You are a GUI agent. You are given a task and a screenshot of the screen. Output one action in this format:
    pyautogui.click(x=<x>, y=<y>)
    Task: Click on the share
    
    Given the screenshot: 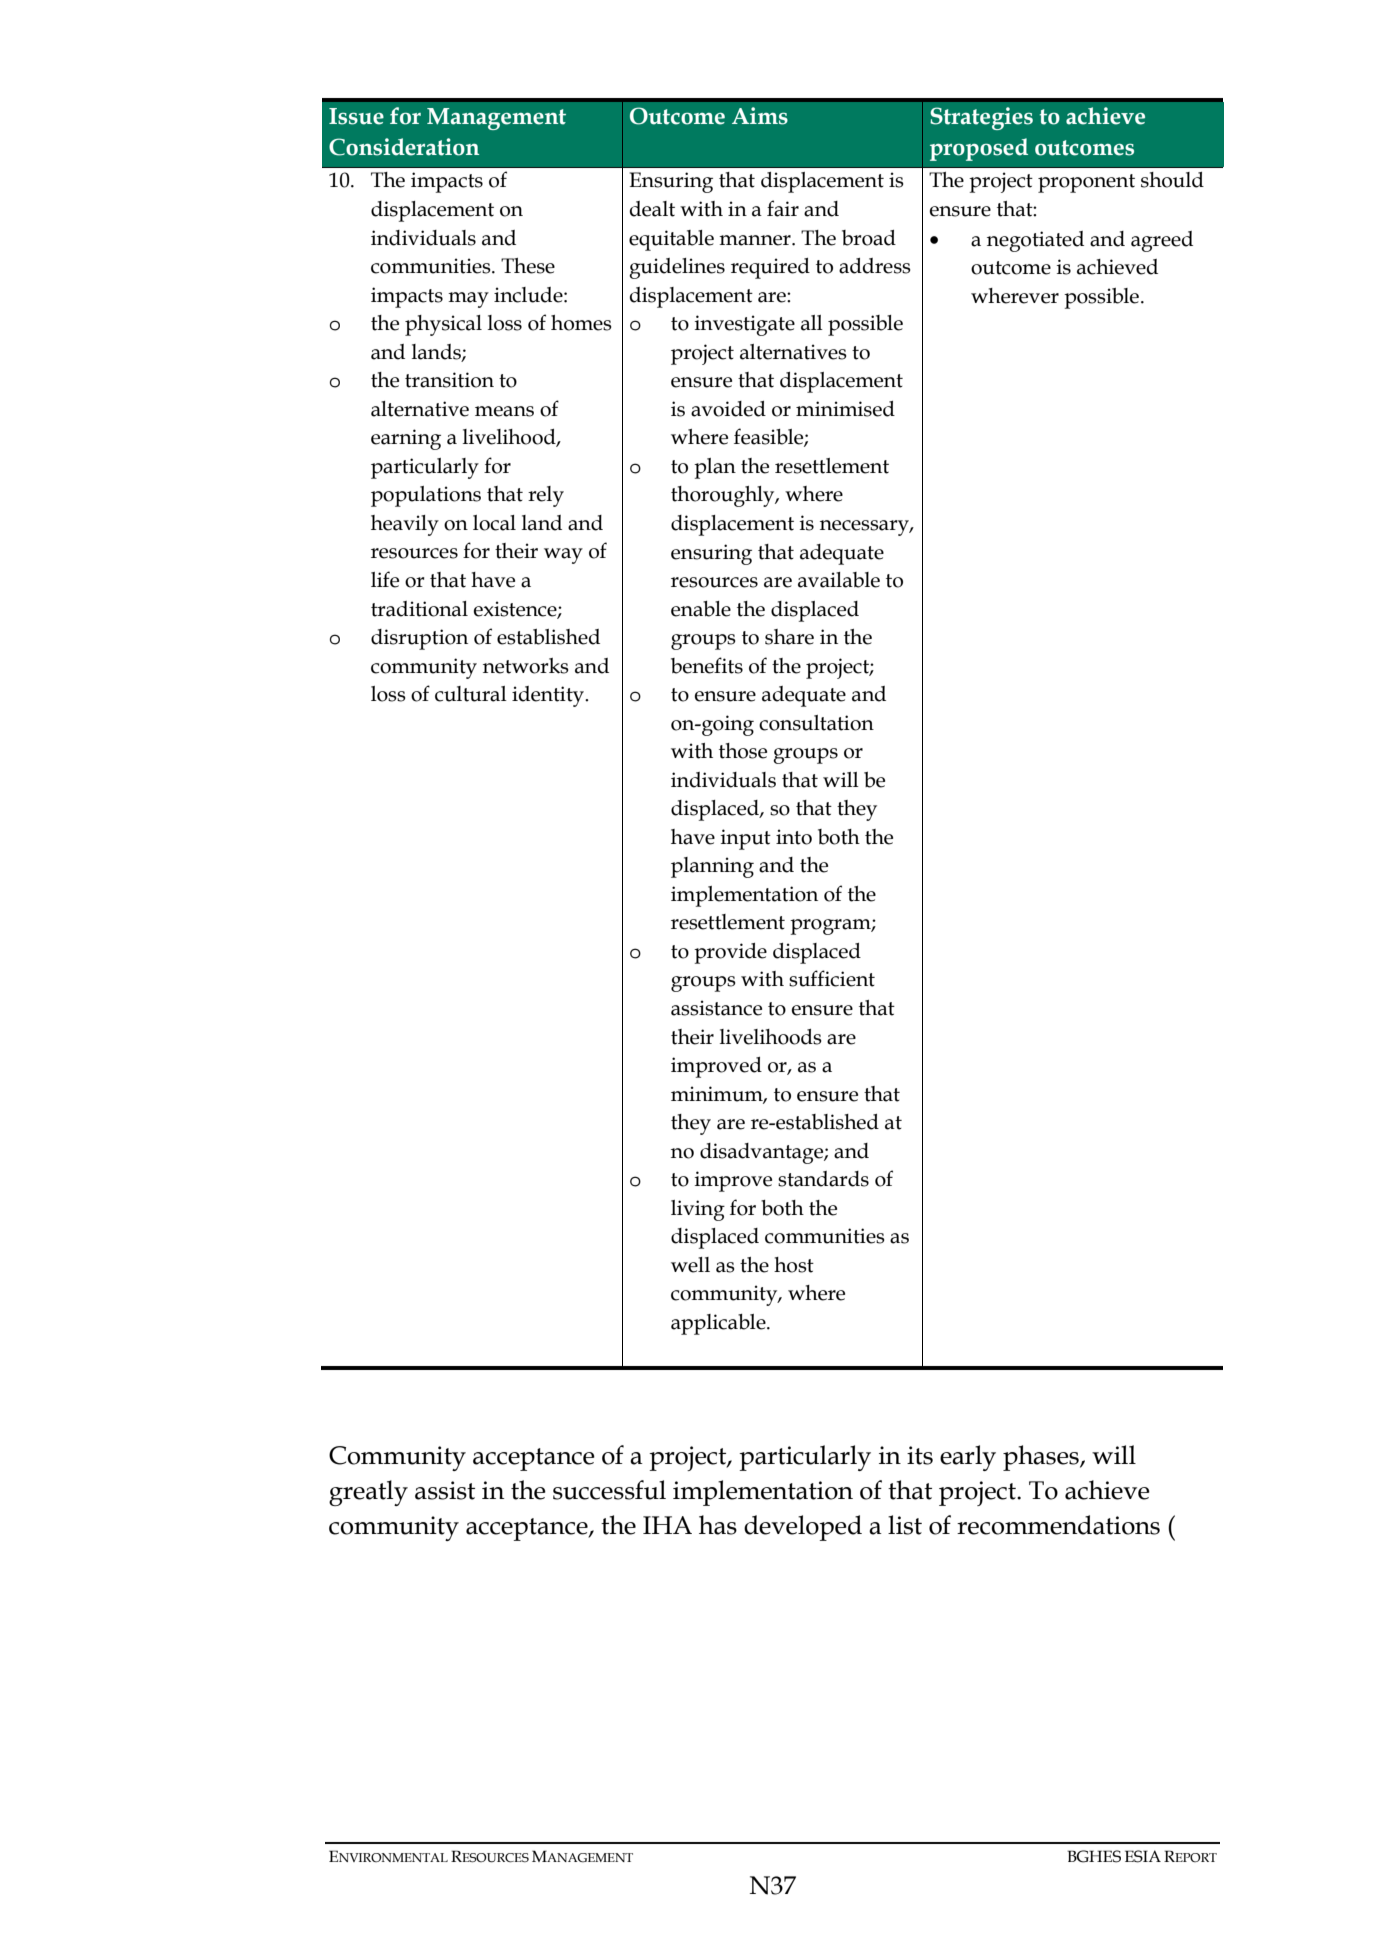 What is the action you would take?
    pyautogui.click(x=789, y=637)
